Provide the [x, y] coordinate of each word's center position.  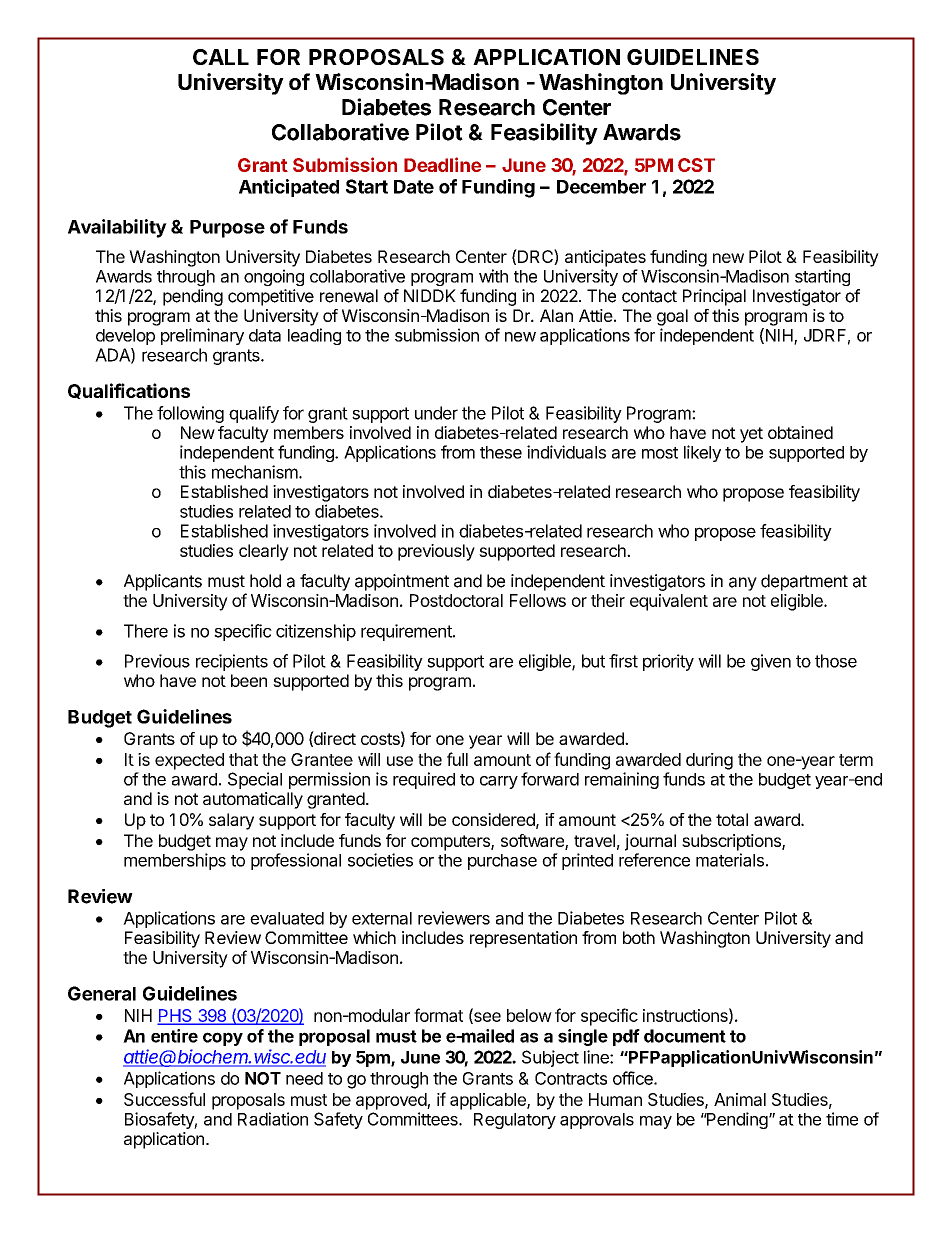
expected [189, 761]
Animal [740, 1099]
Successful [164, 1099]
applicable [489, 1101]
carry [499, 782]
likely [702, 453]
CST [696, 165]
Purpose [227, 229]
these [501, 452]
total [732, 819]
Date [414, 187]
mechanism [256, 472]
